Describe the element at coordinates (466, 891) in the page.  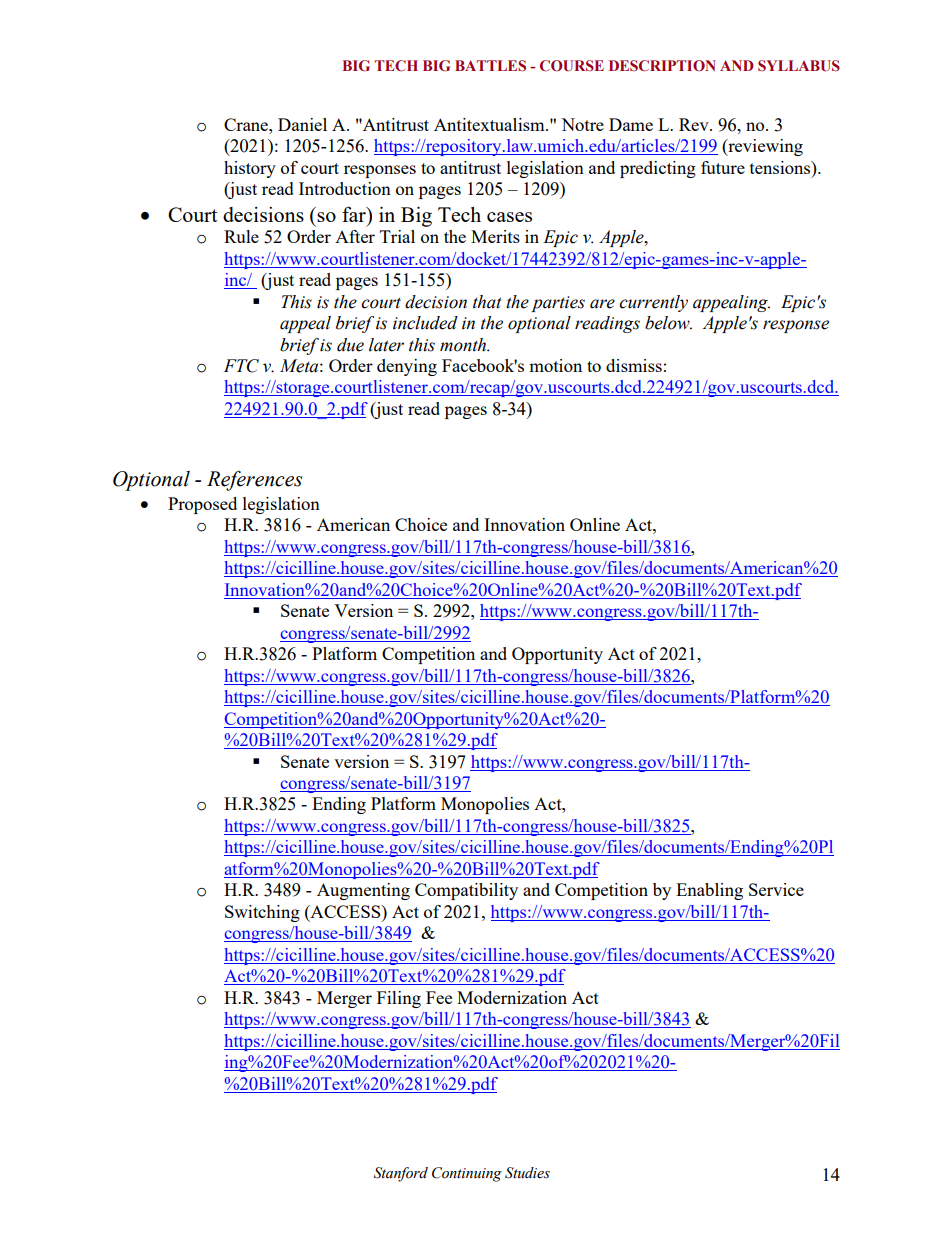
I see `Compatibility` at that location.
